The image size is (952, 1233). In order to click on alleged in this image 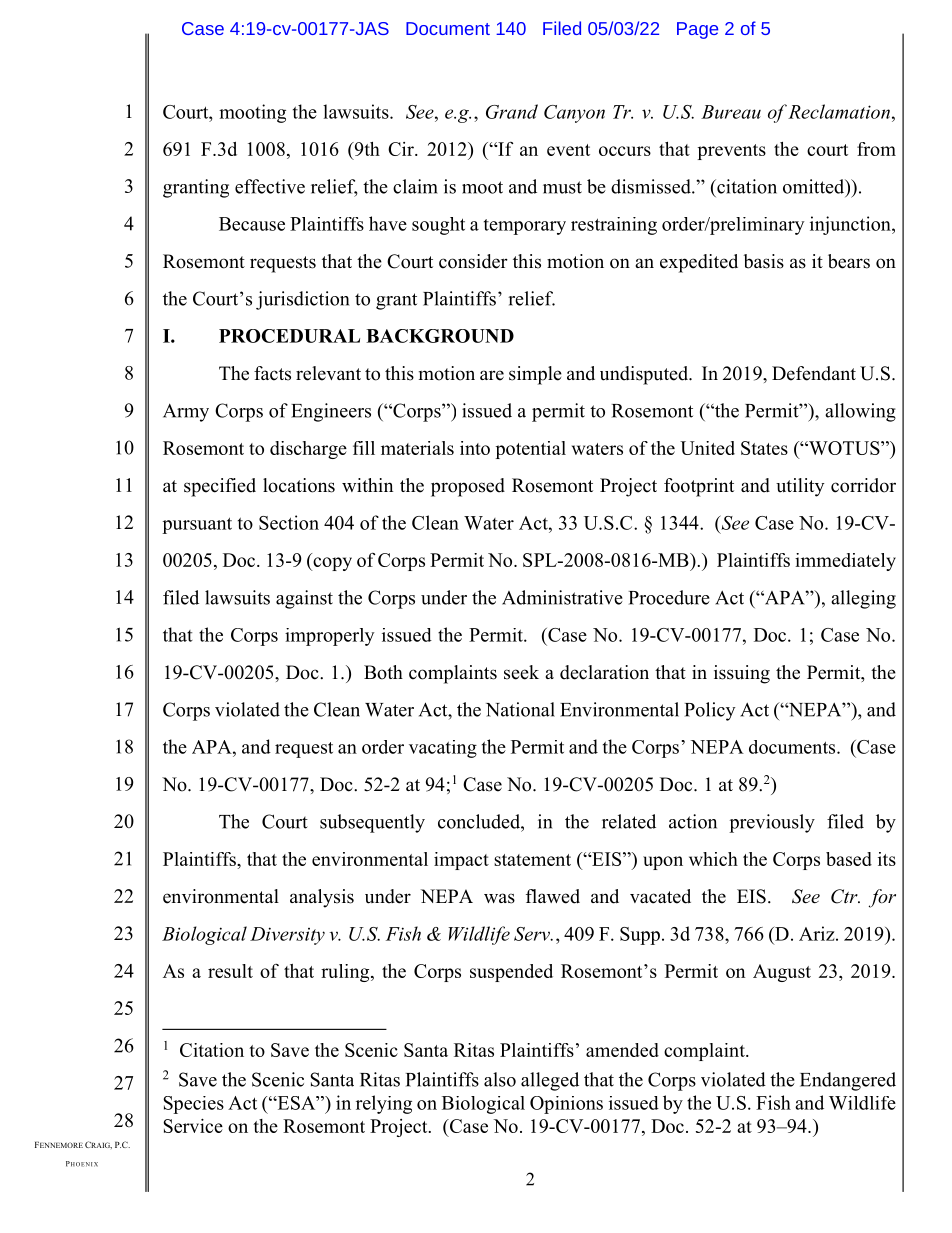, I will do `click(550, 1081)`.
